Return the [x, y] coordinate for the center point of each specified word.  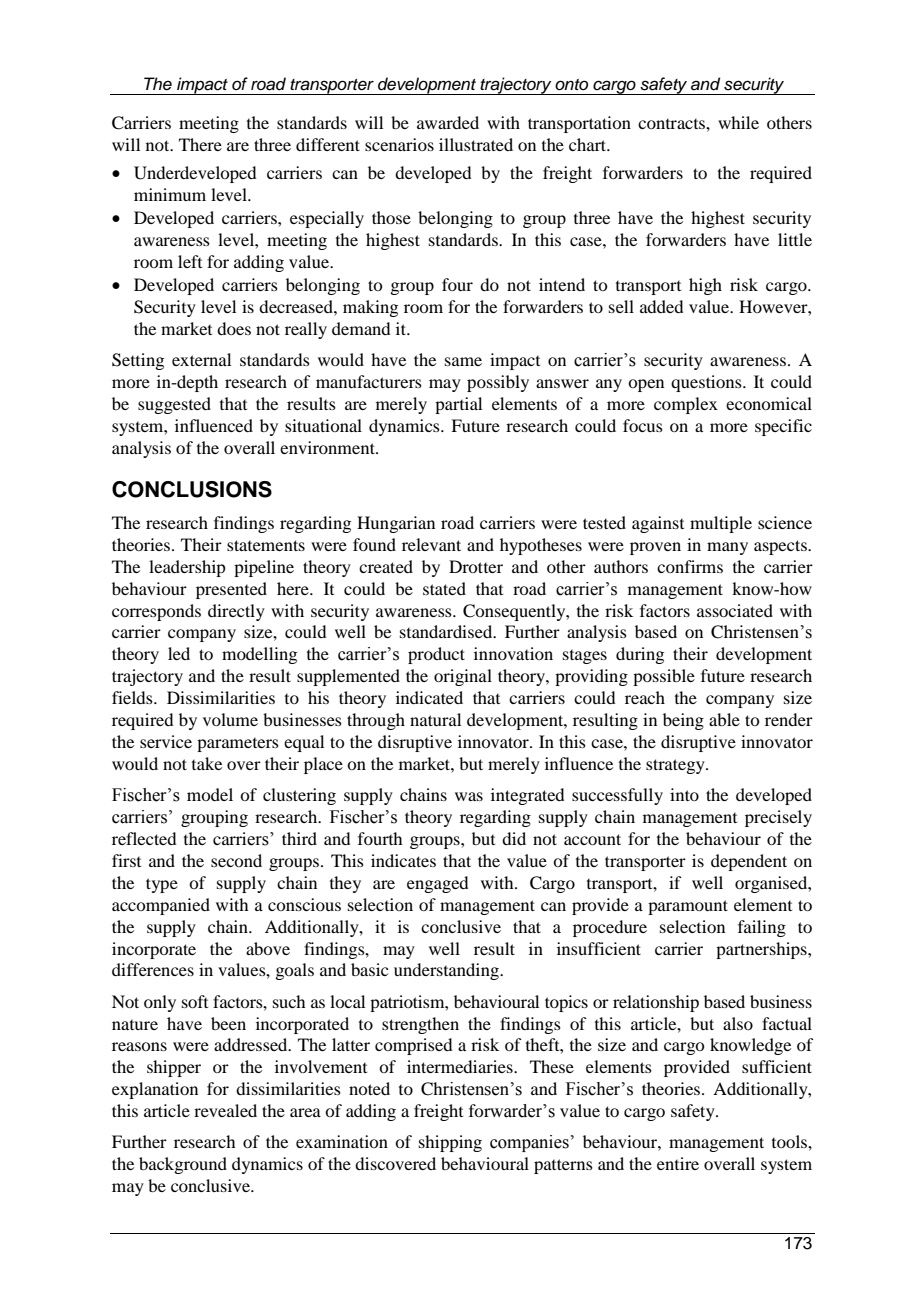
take [207, 763]
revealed [225, 1110]
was [469, 796]
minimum [170, 194]
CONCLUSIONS [192, 489]
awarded [448, 122]
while [738, 122]
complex [686, 405]
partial [458, 405]
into [684, 794]
